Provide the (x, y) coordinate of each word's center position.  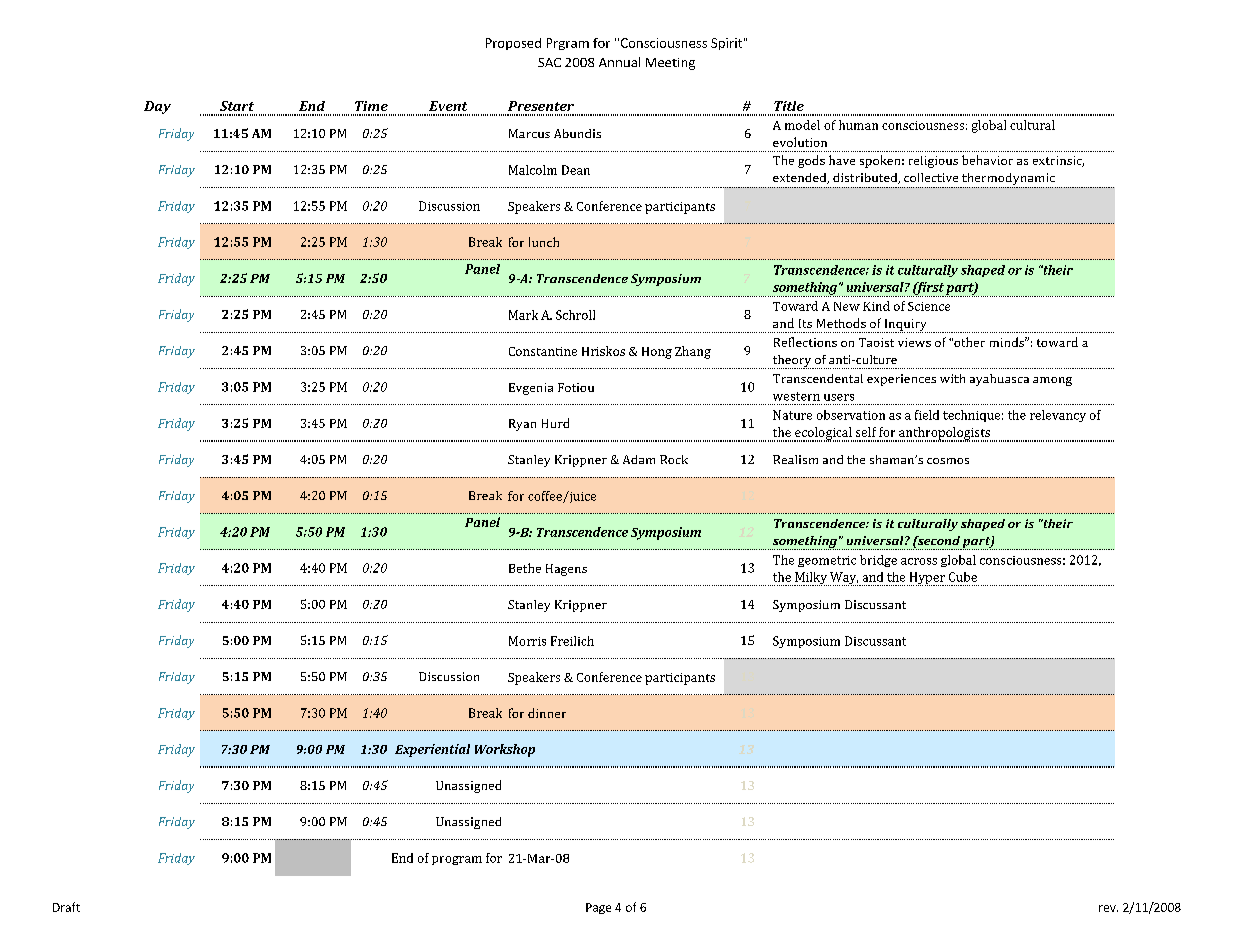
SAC (549, 62)
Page (598, 908)
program (457, 860)
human (858, 125)
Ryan (522, 425)
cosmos (948, 461)
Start (237, 106)
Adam (639, 459)
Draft (66, 907)
